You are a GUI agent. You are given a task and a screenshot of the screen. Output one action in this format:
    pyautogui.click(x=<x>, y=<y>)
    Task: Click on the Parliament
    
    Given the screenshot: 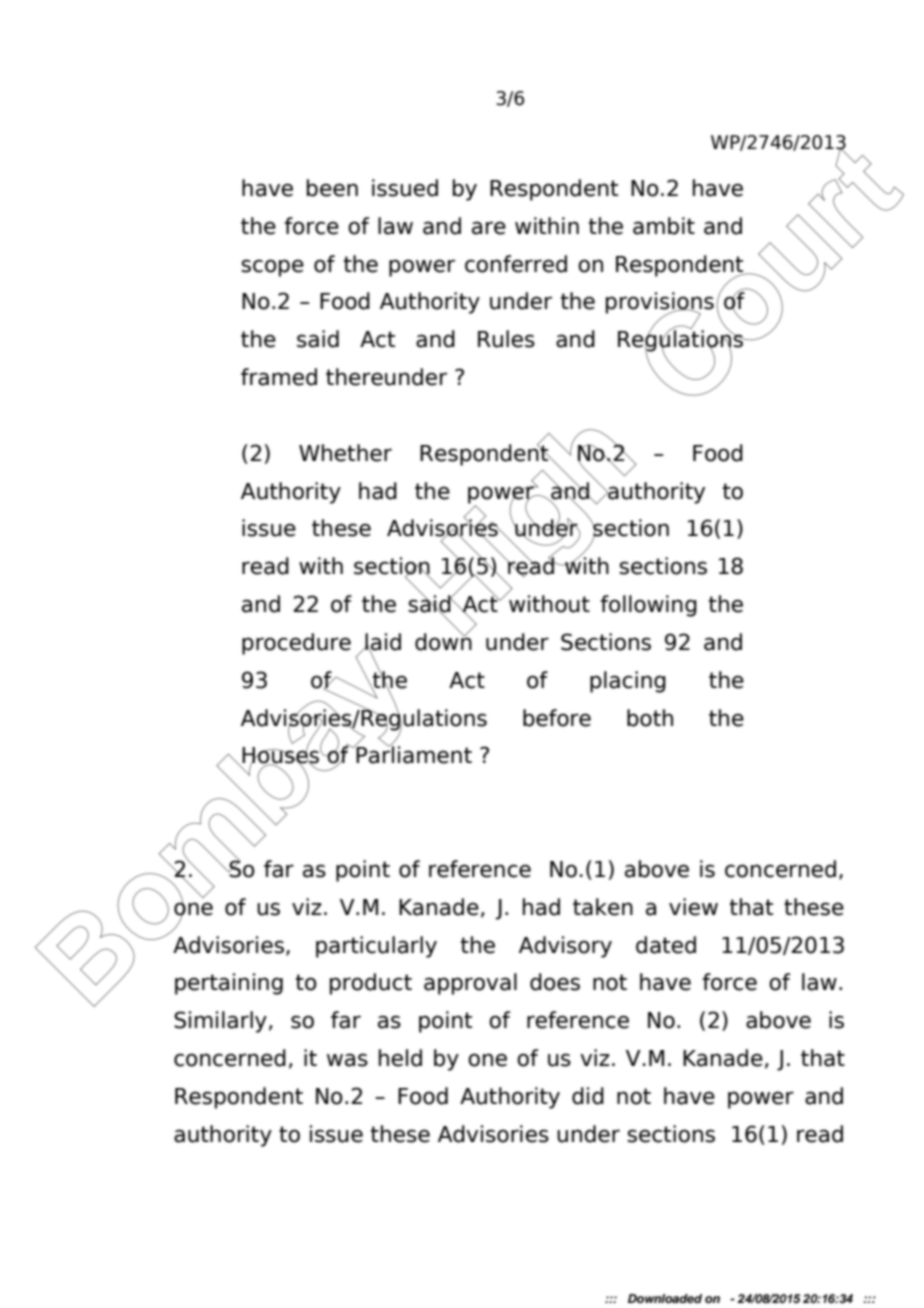 What is the action you would take?
    pyautogui.click(x=413, y=754)
